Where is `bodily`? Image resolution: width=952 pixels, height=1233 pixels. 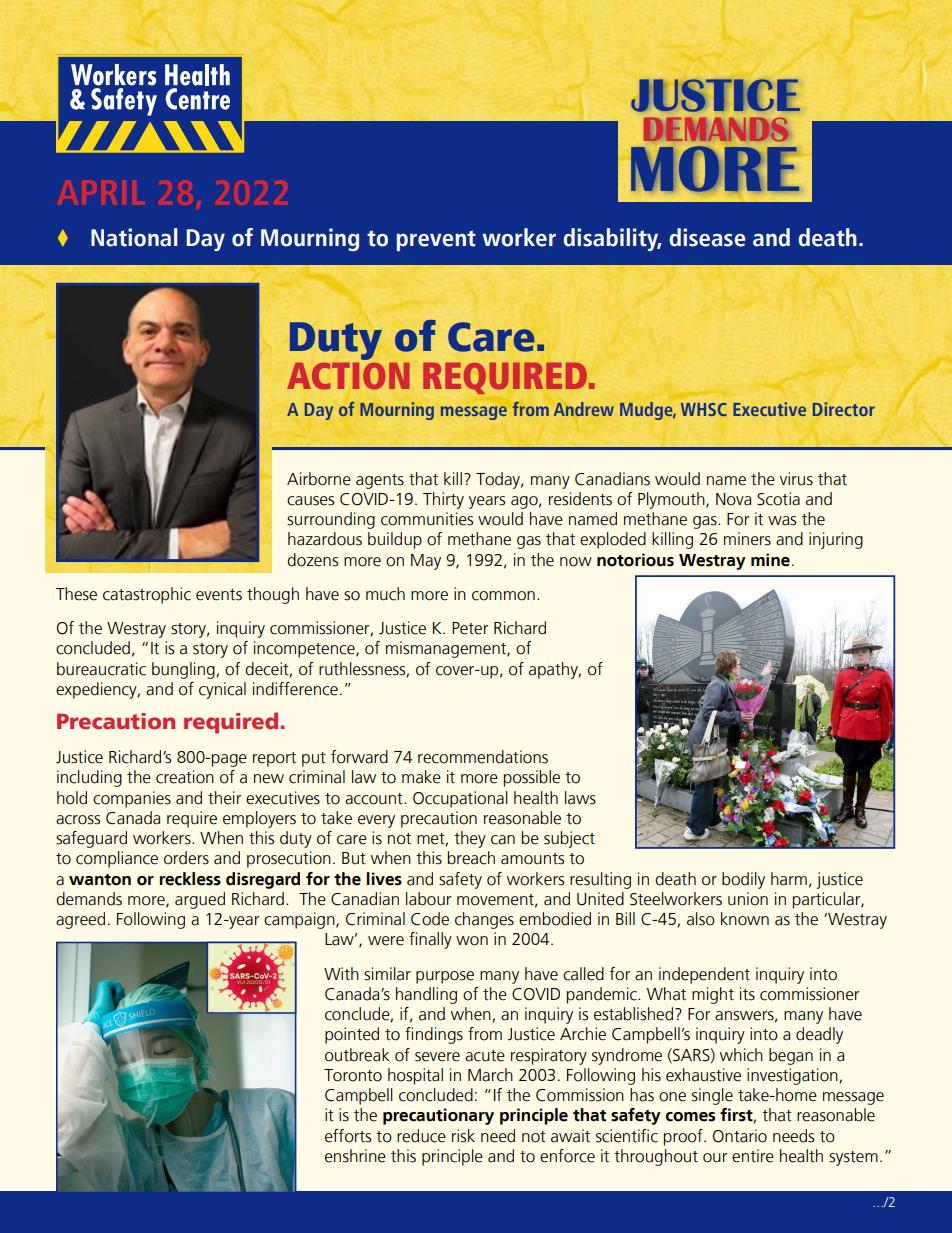
bodily is located at coordinates (743, 880).
